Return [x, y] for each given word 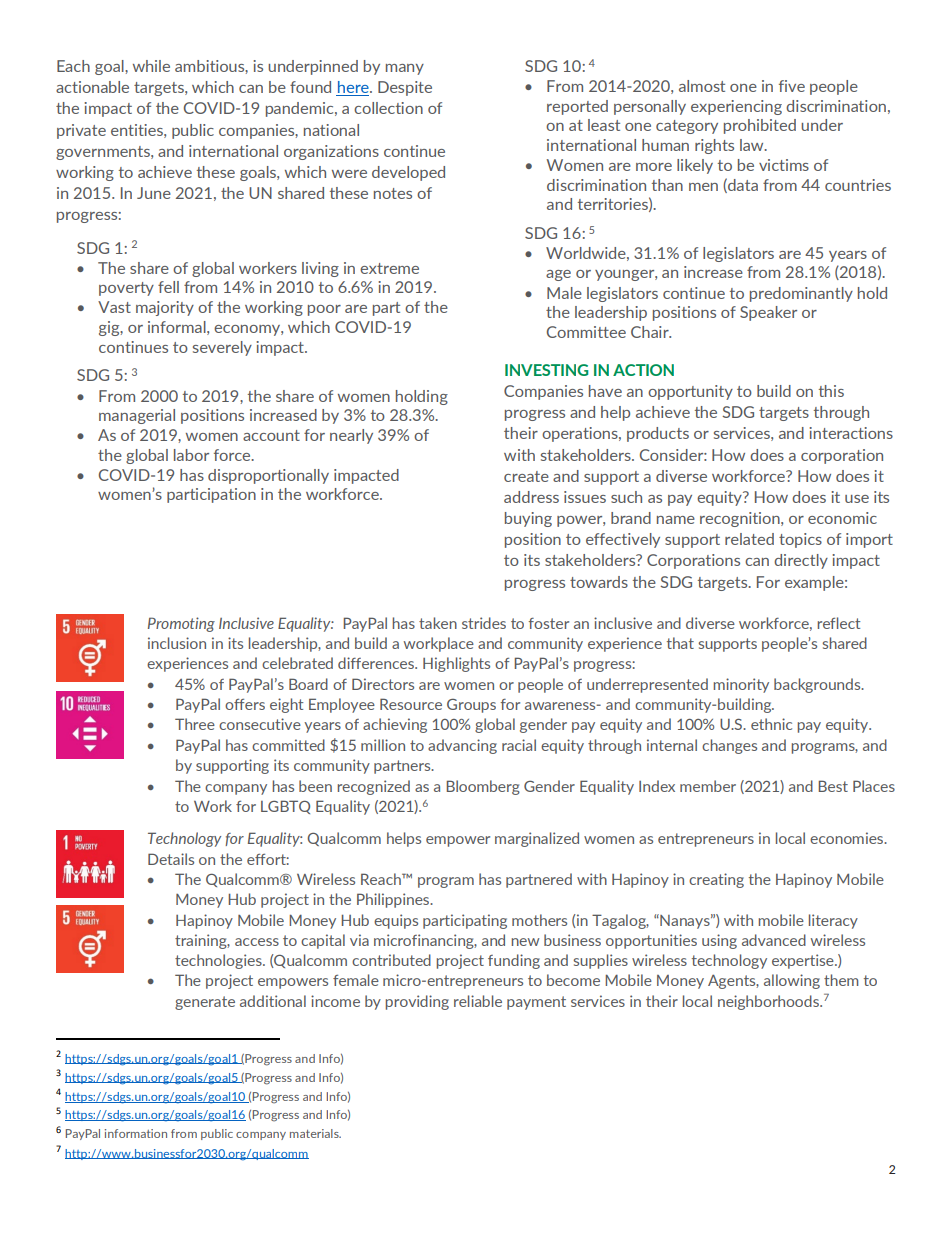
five [792, 86]
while [151, 66]
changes [729, 746]
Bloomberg [483, 787]
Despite [405, 88]
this [831, 391]
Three [195, 724]
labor [191, 455]
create [526, 476]
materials [315, 1133]
